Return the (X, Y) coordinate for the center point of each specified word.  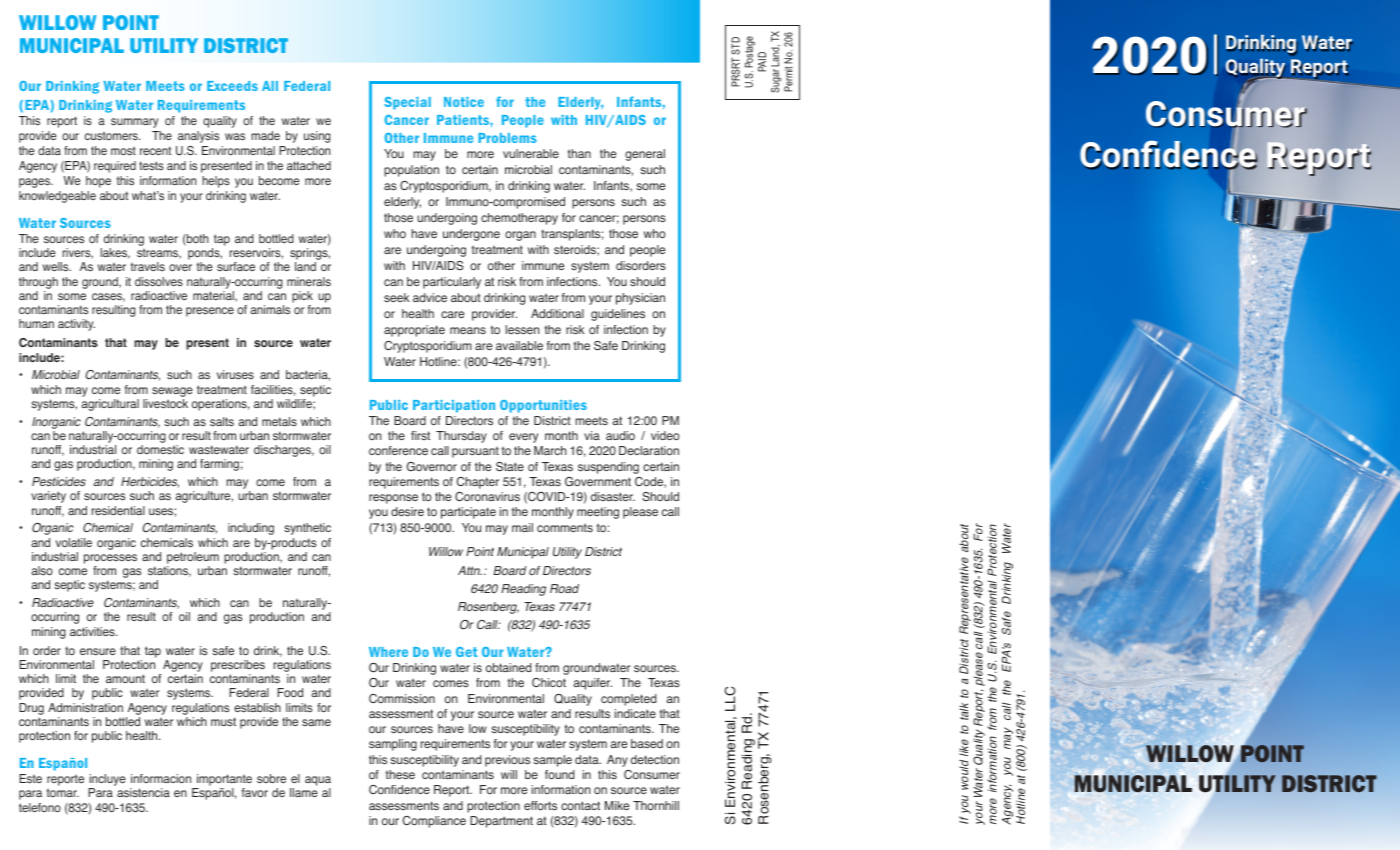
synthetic (307, 529)
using (317, 137)
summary (134, 123)
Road (564, 588)
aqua (318, 782)
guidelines (618, 315)
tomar (63, 793)
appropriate (414, 331)
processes (110, 559)
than (579, 153)
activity (76, 325)
